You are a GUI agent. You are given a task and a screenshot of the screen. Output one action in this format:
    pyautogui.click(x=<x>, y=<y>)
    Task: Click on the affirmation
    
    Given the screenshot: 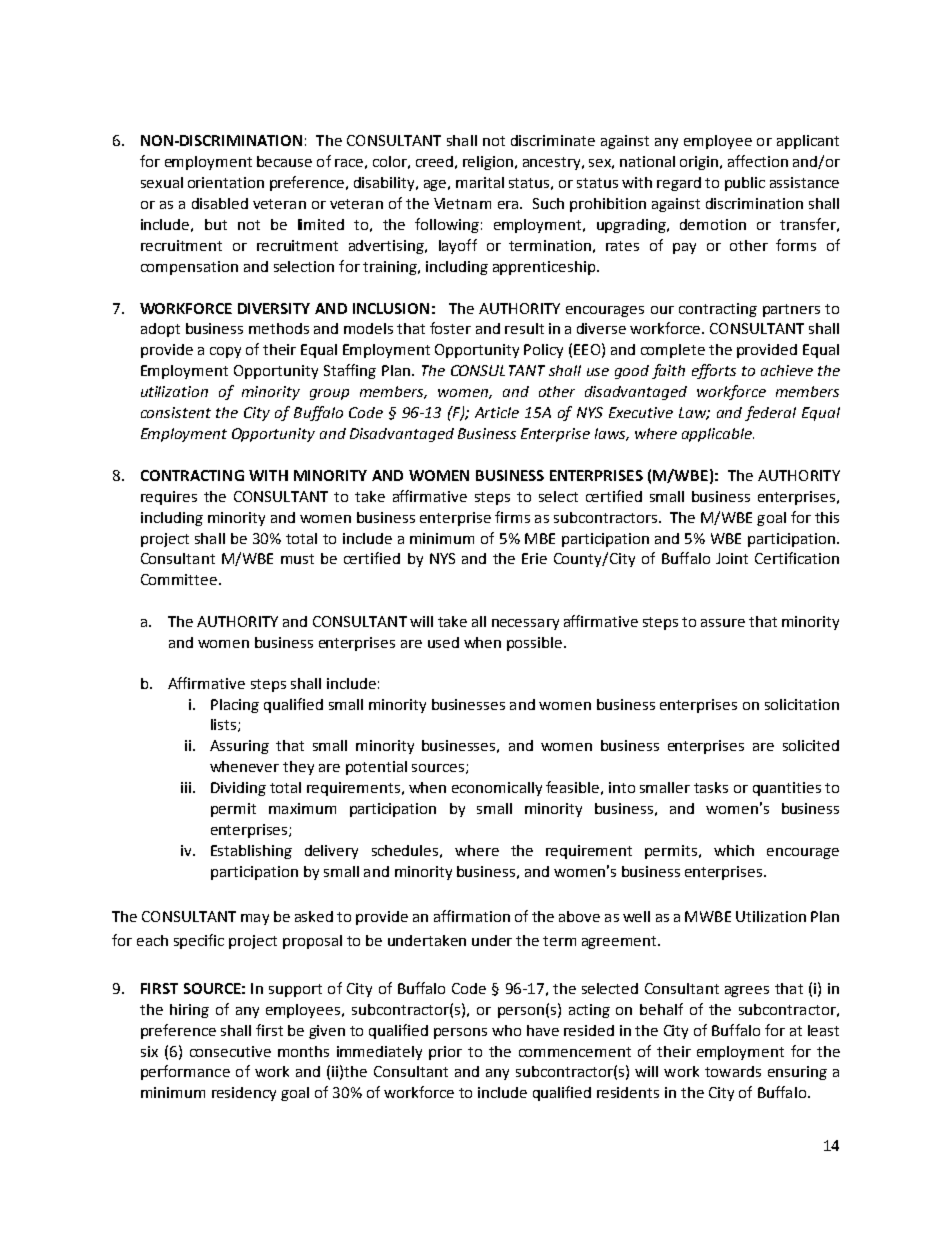 What is the action you would take?
    pyautogui.click(x=472, y=916)
